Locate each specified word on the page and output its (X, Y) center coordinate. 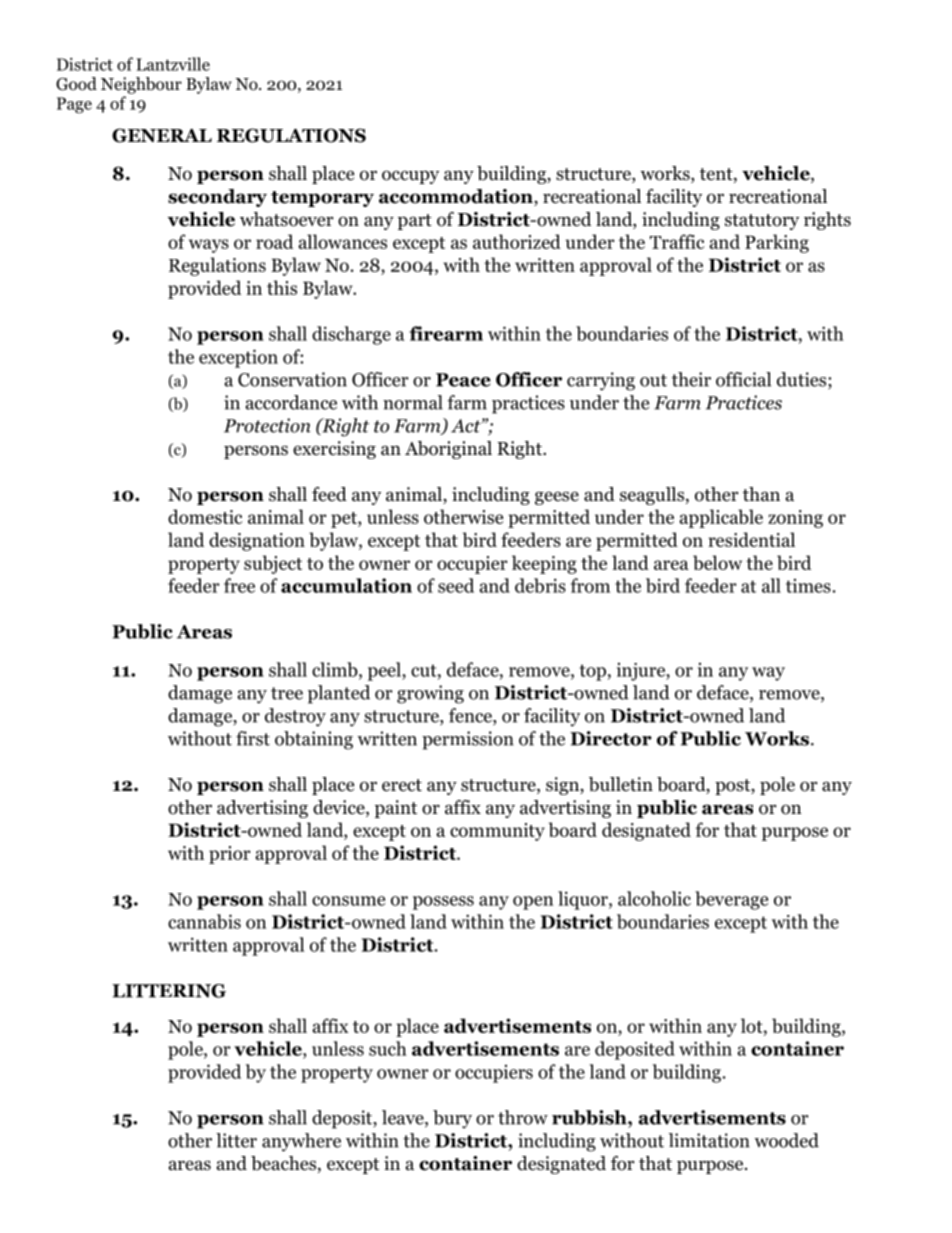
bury (452, 1119)
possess (443, 903)
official (743, 379)
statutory (762, 222)
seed (456, 585)
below (717, 562)
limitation (709, 1140)
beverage (731, 900)
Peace (463, 380)
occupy (410, 177)
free (239, 585)
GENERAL (162, 135)
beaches (285, 1164)
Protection (267, 425)
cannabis (204, 921)
